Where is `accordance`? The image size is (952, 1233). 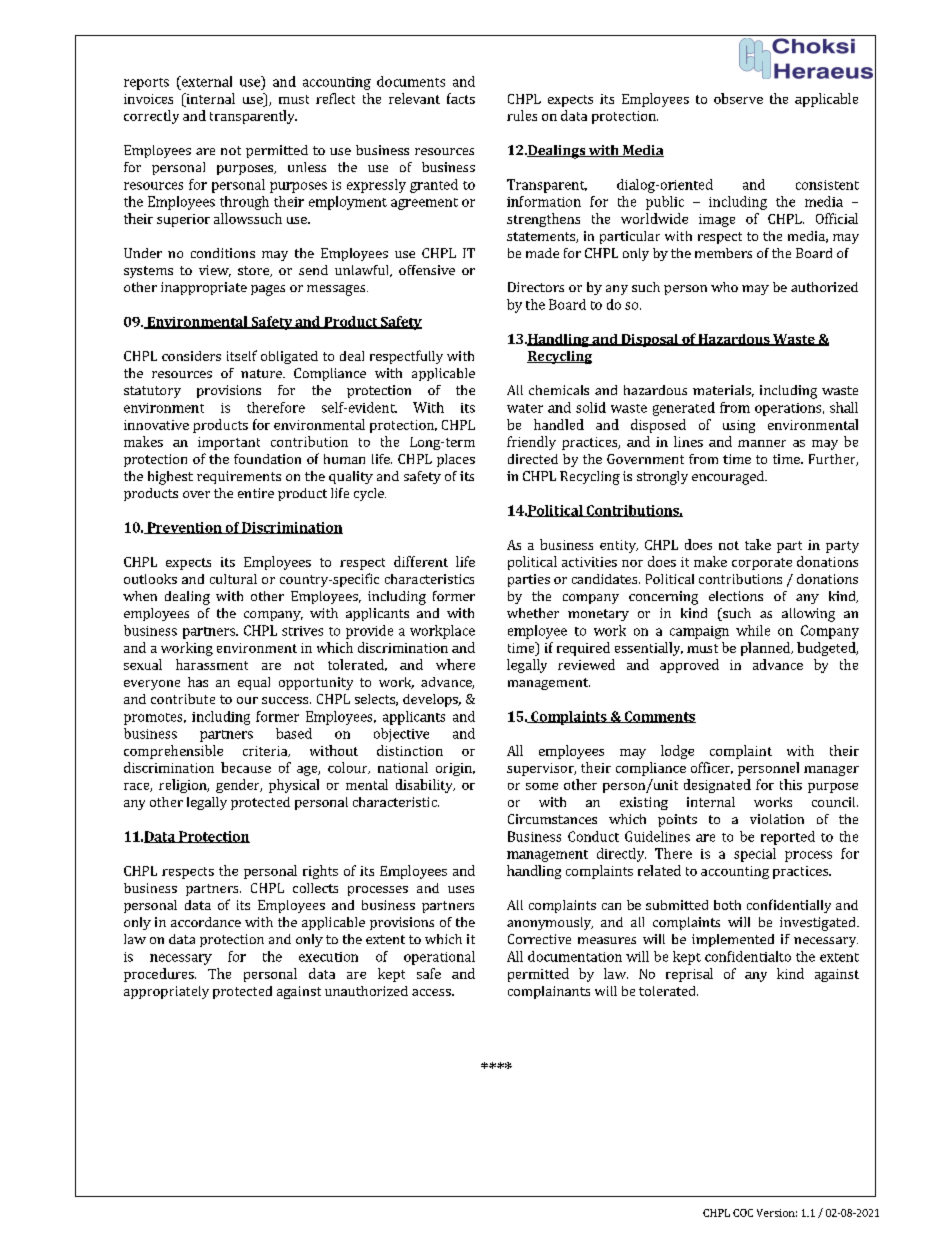 accordance is located at coordinates (206, 922).
